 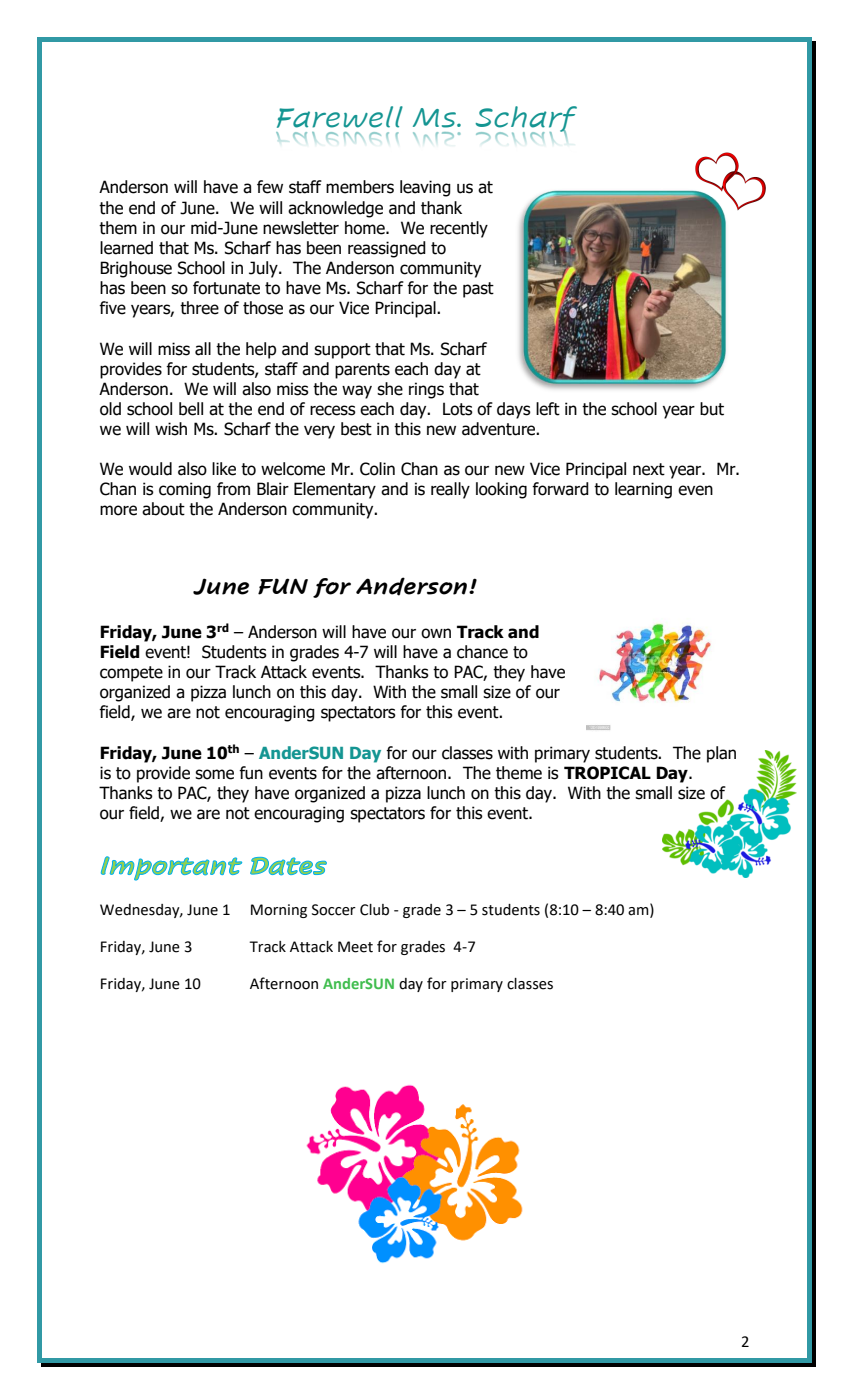 What do you see at coordinates (425, 188) in the image?
I see `leaving` at bounding box center [425, 188].
